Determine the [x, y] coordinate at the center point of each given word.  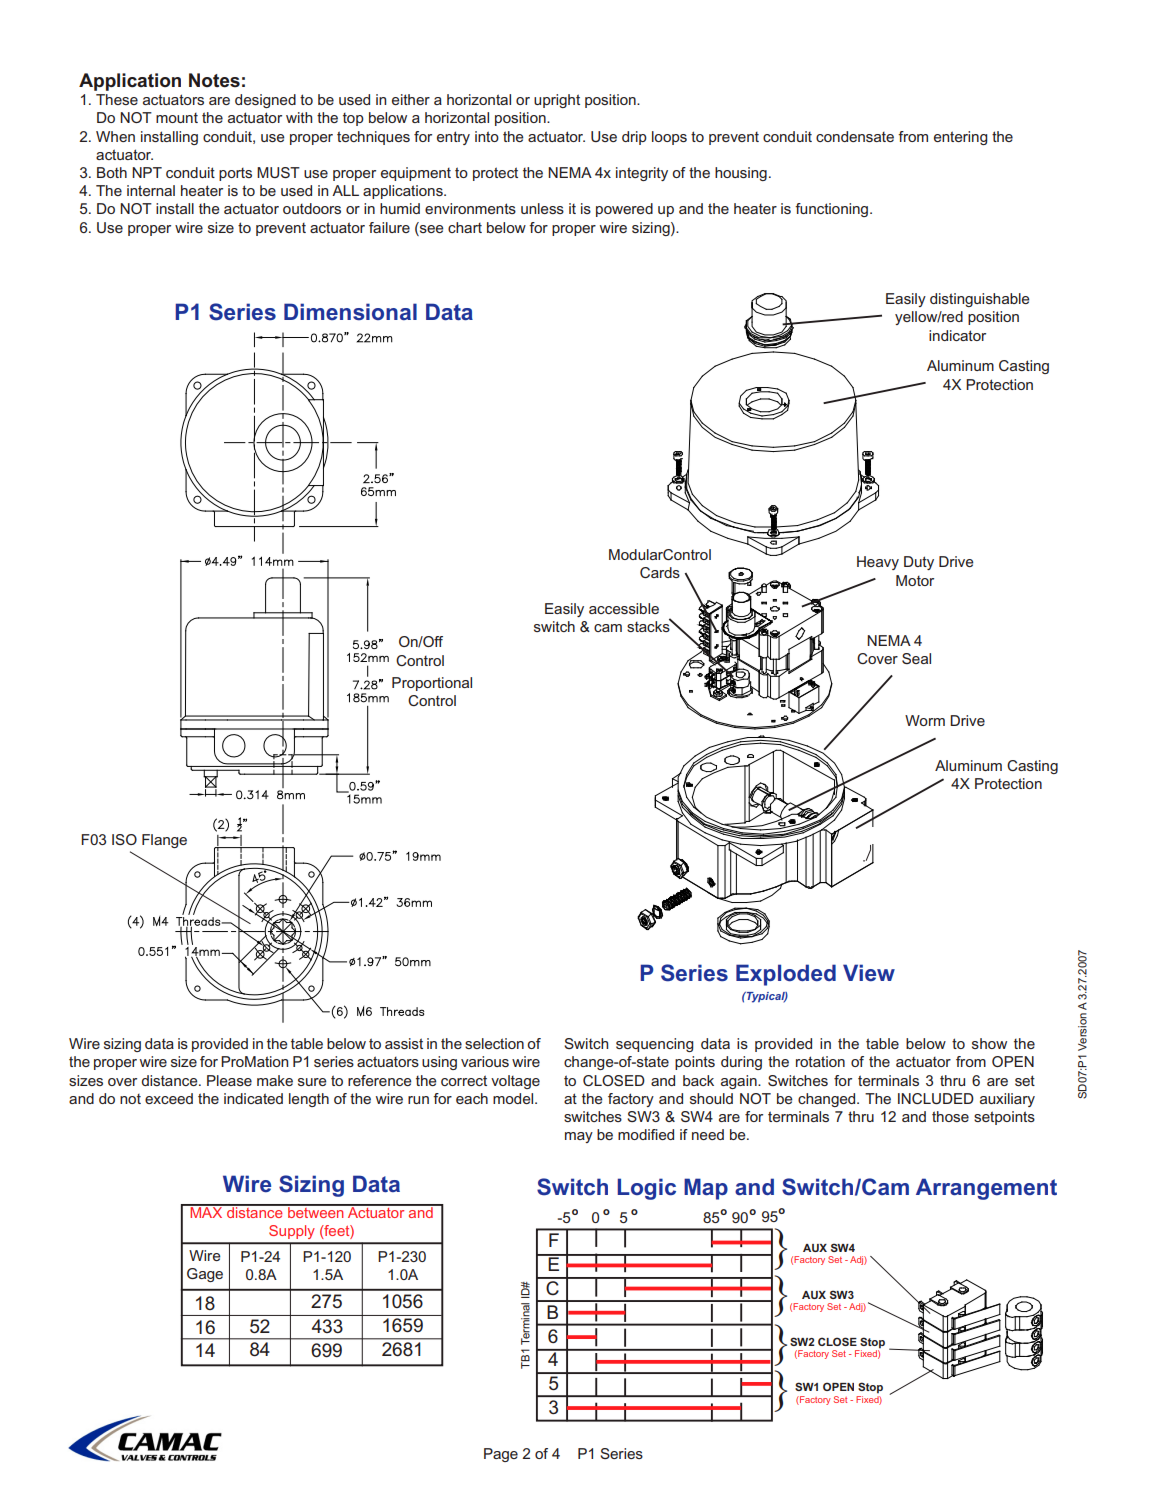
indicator [957, 335]
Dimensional [350, 312]
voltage [515, 1082]
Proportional [432, 684]
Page [501, 1455]
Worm [925, 720]
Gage [205, 1275]
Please [229, 1080]
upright [557, 101]
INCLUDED [936, 1098]
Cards [660, 572]
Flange [164, 841]
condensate [855, 136]
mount [177, 118]
